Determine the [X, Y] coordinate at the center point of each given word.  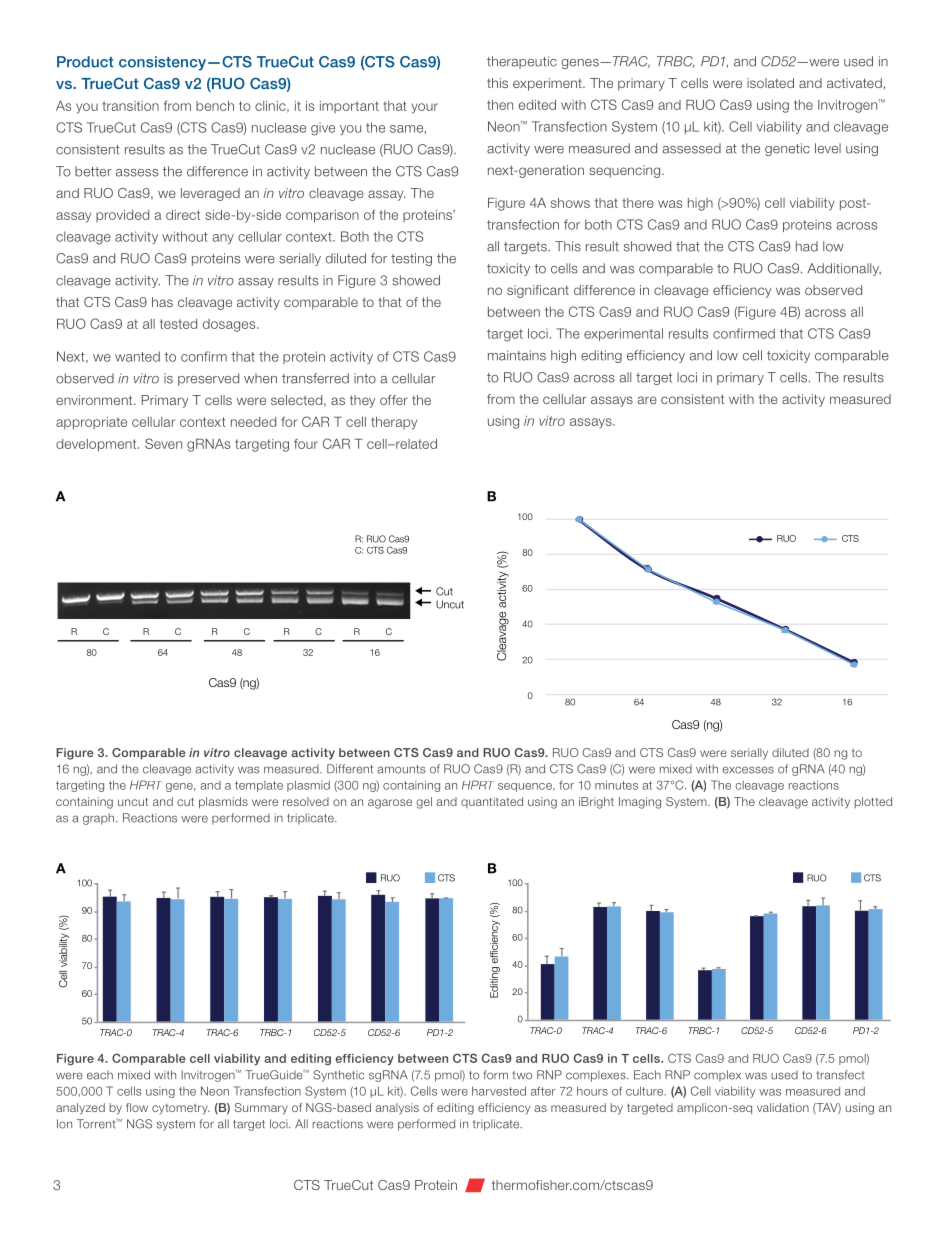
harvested [499, 1091]
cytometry [180, 1109]
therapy [394, 423]
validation [783, 1107]
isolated [770, 83]
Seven [163, 443]
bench [215, 106]
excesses [748, 770]
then [500, 105]
